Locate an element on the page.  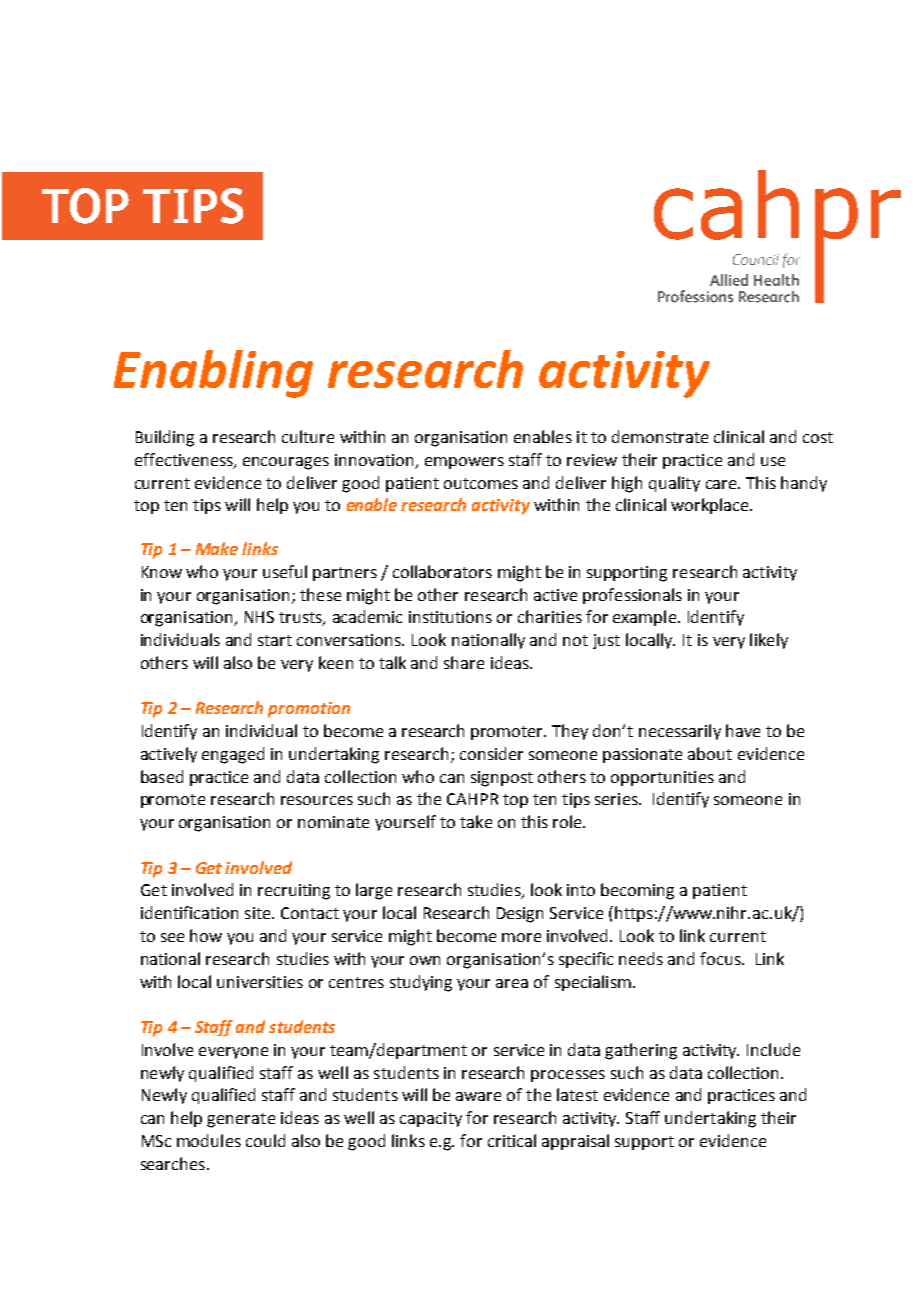
becoming is located at coordinates (637, 891).
